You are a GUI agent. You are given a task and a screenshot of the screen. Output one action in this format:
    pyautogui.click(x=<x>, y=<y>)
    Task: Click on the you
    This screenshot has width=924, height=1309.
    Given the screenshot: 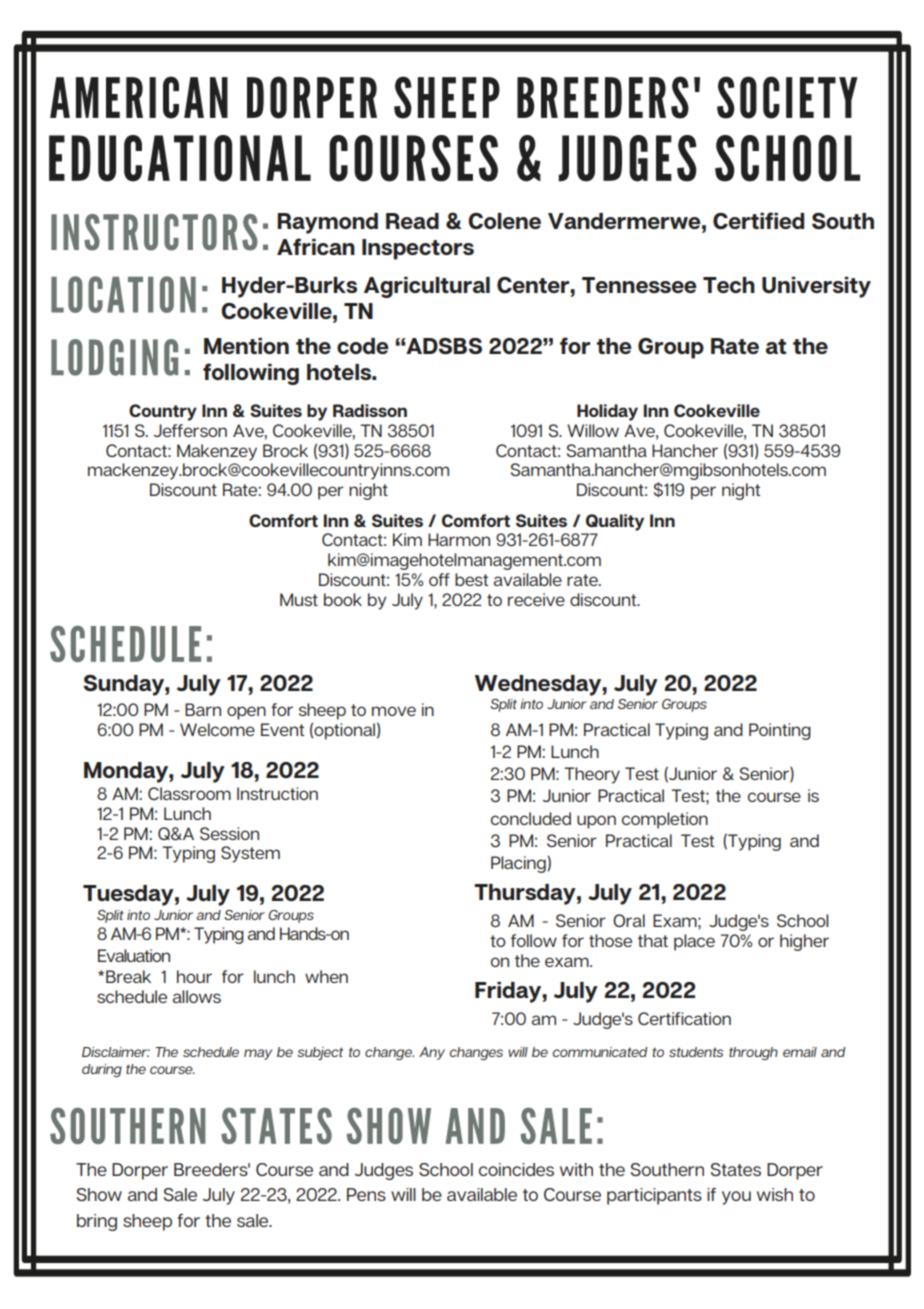 What is the action you would take?
    pyautogui.click(x=736, y=1198)
